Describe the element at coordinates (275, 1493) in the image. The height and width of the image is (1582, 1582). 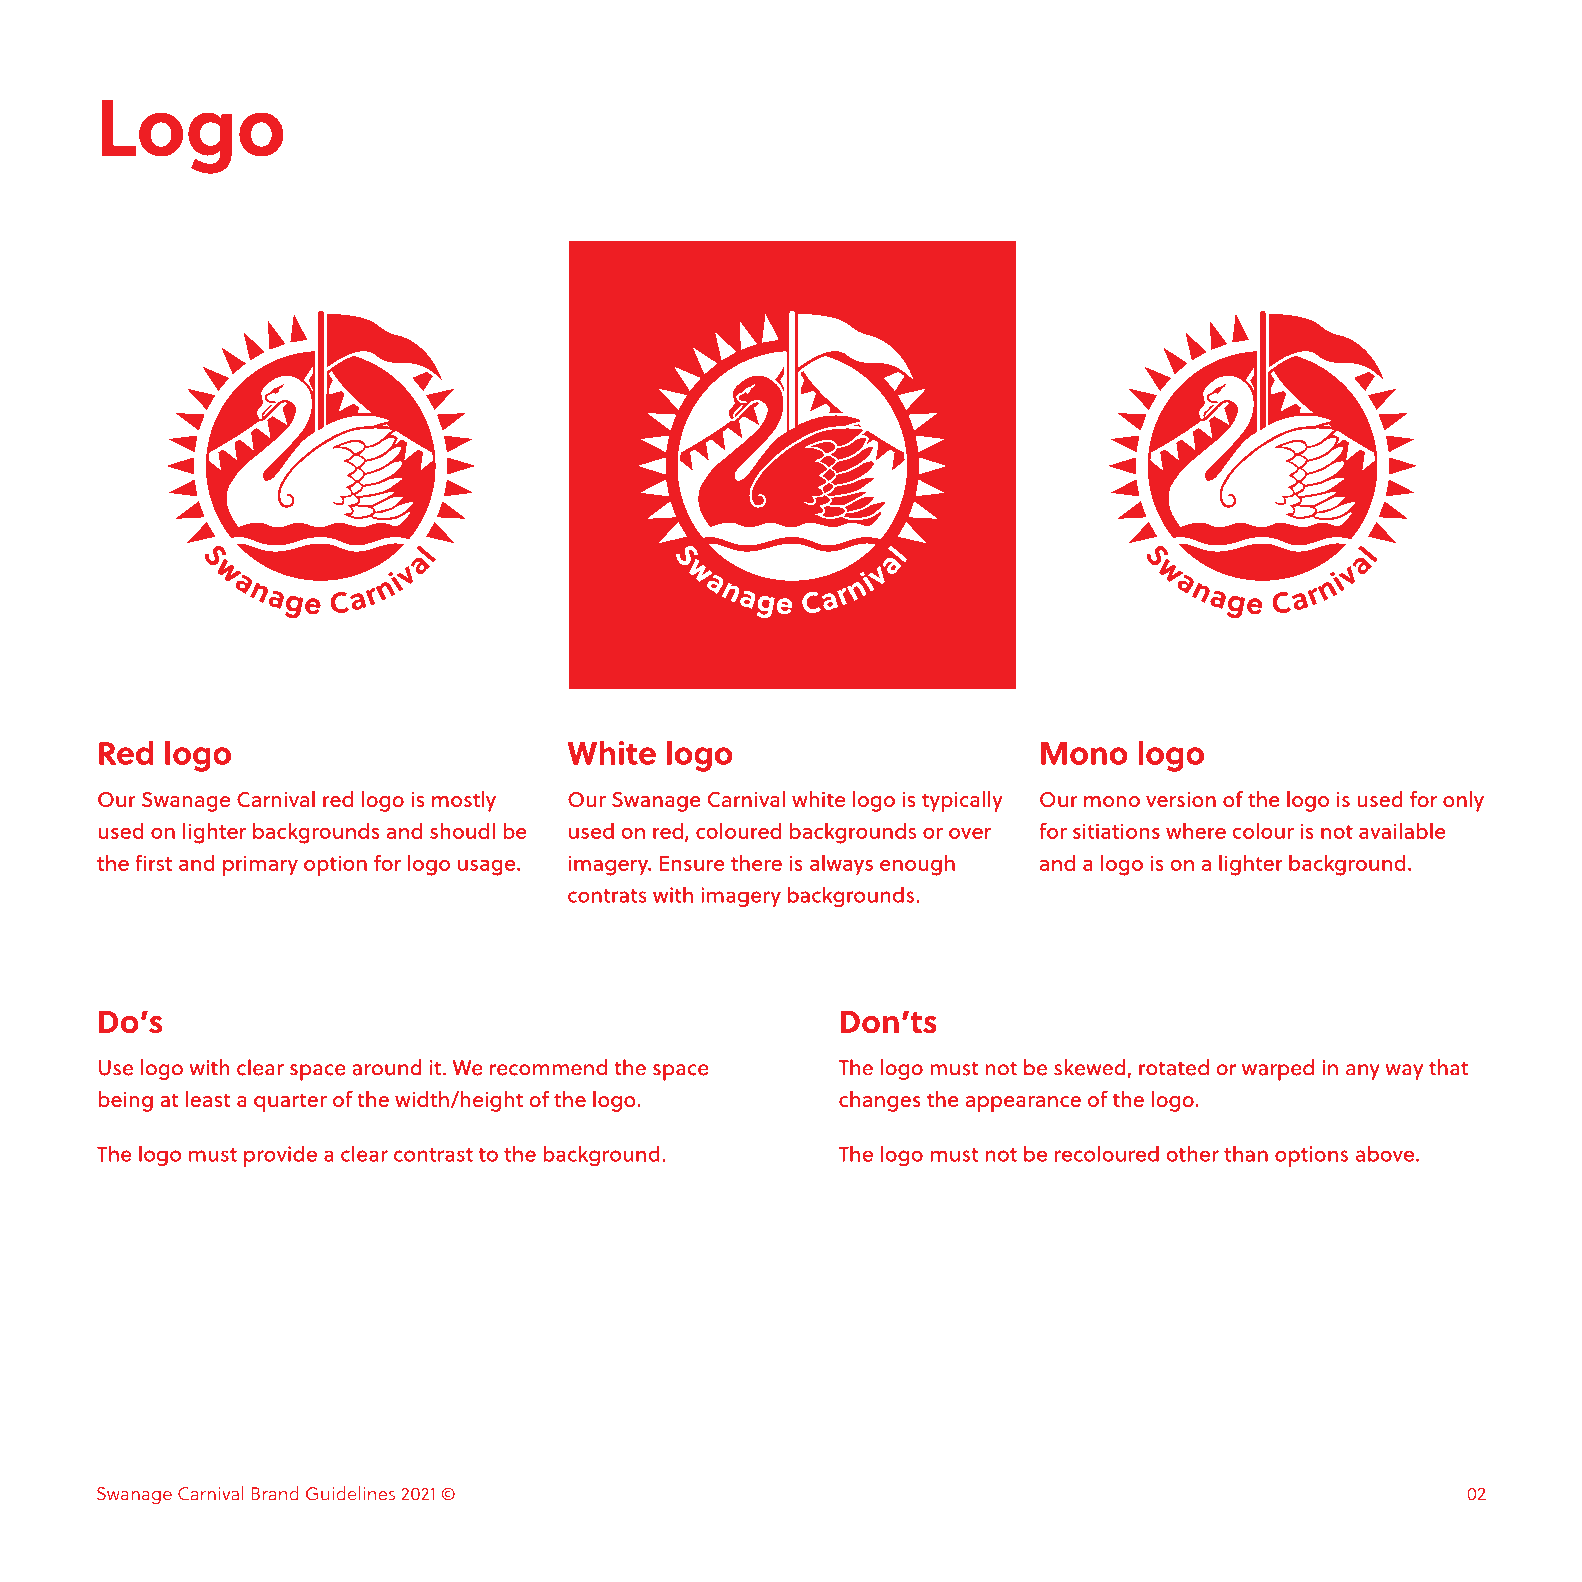
I see `Brand` at that location.
